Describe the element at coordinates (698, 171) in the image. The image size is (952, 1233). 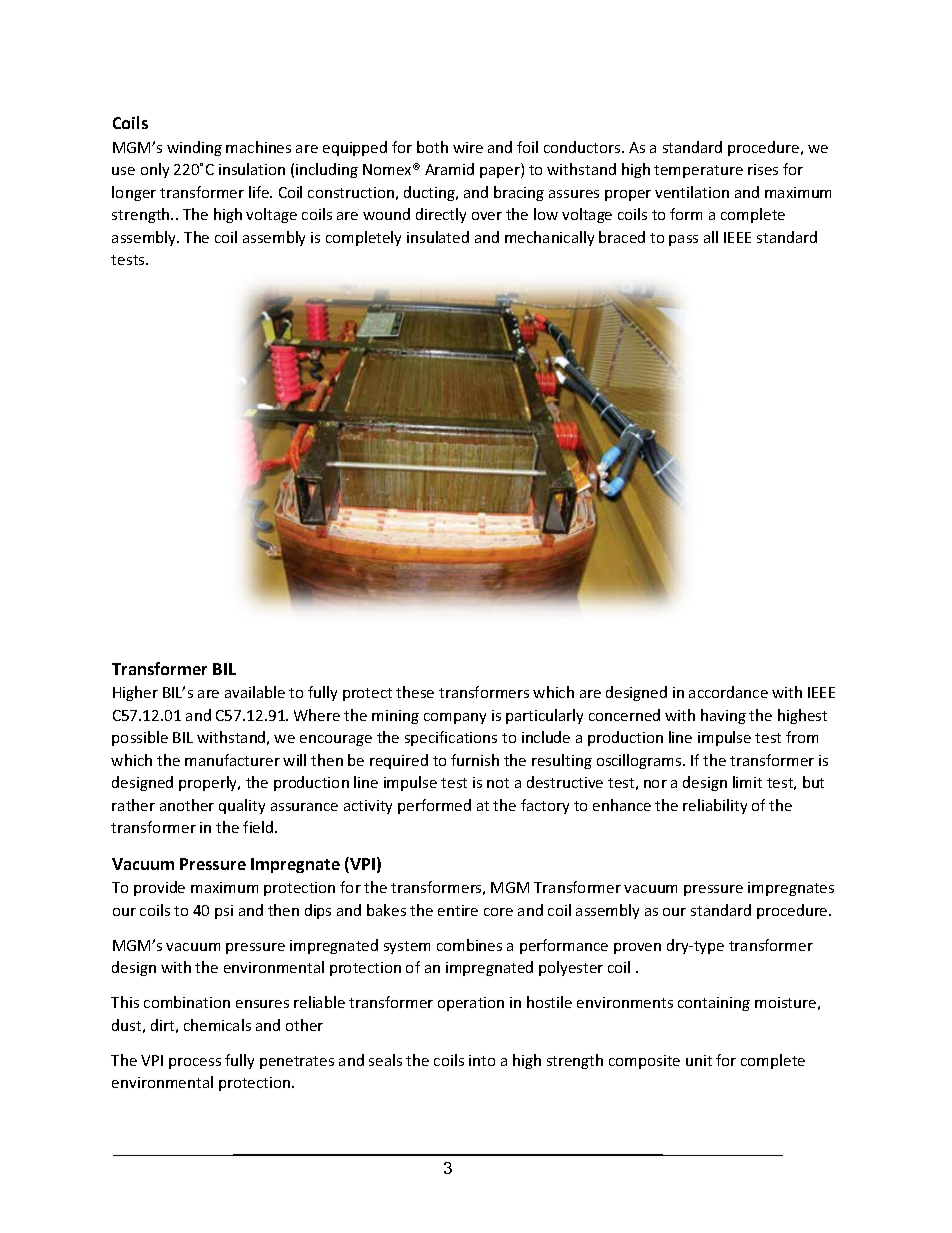
I see `temperature` at that location.
